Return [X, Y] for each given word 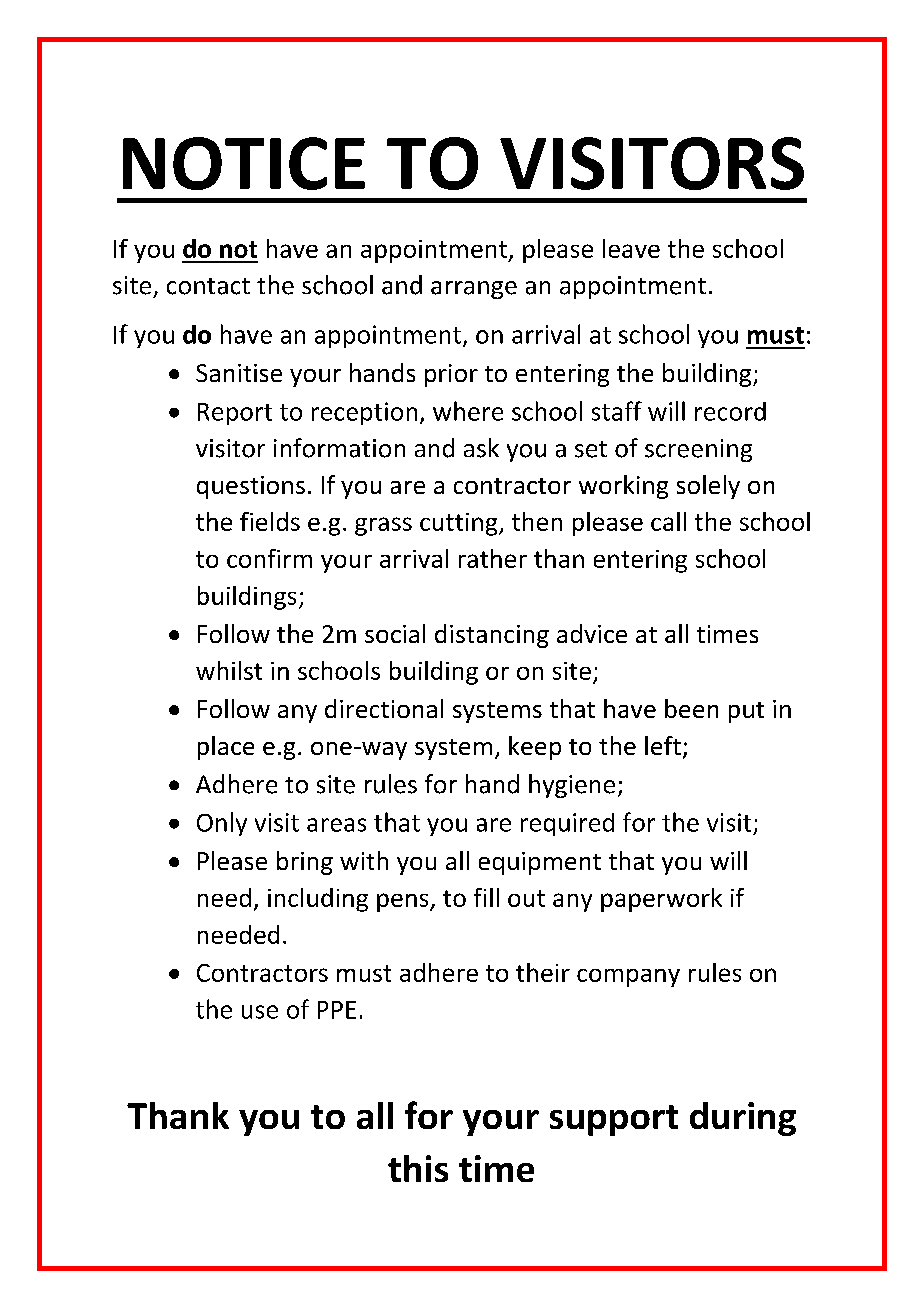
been [691, 708]
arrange [474, 290]
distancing [492, 636]
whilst [229, 670]
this [418, 1168]
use [260, 1012]
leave [631, 248]
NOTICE [244, 163]
